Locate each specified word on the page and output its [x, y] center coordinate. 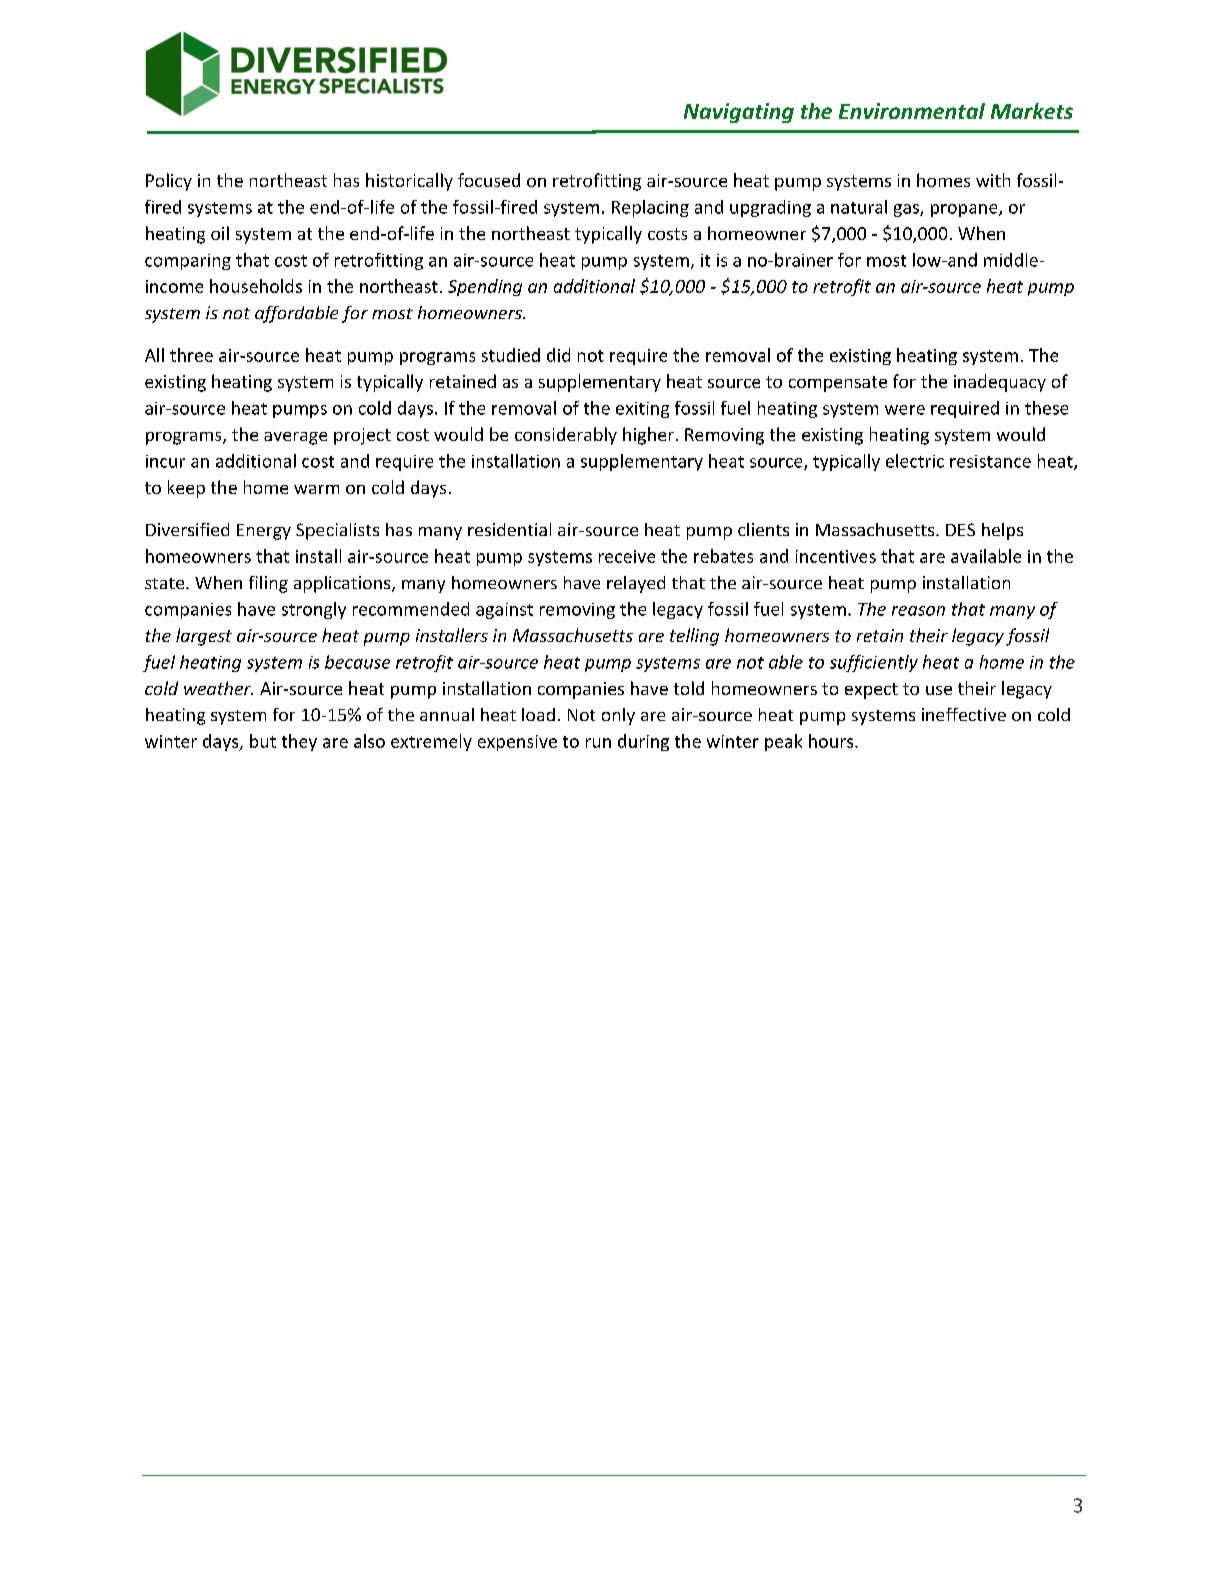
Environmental [912, 111]
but [263, 741]
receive [627, 556]
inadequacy [1000, 383]
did [558, 355]
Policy [169, 182]
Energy [264, 532]
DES [960, 529]
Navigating [739, 113]
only [618, 716]
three [191, 355]
